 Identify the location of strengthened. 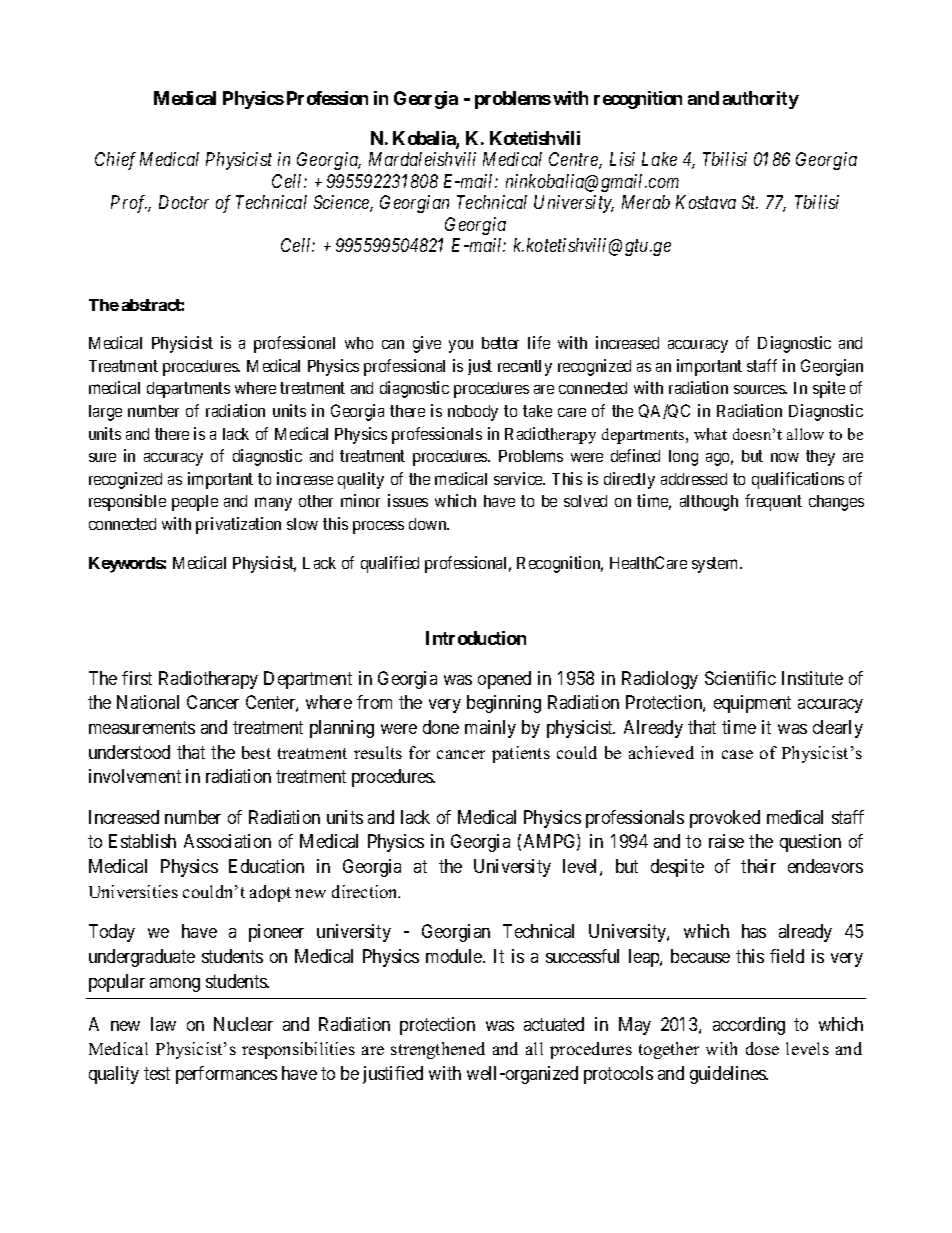
(438, 1050).
